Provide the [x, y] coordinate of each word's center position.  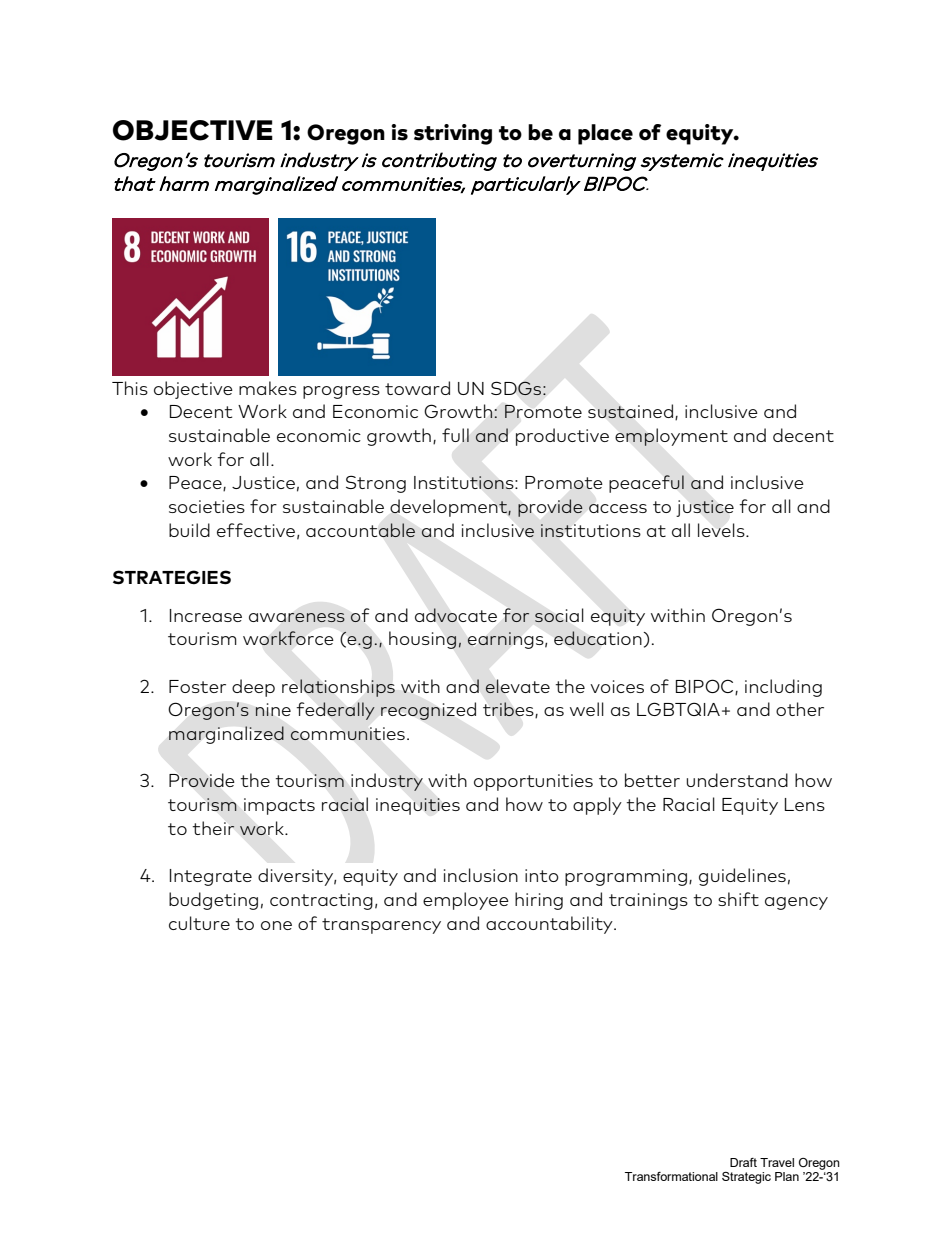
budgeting [213, 901]
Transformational [671, 1176]
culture [199, 923]
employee [466, 901]
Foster [197, 686]
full [455, 435]
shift [738, 899]
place [605, 134]
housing [423, 640]
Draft [743, 1162]
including [783, 688]
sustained [630, 411]
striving [453, 134]
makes [268, 388]
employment [671, 437]
